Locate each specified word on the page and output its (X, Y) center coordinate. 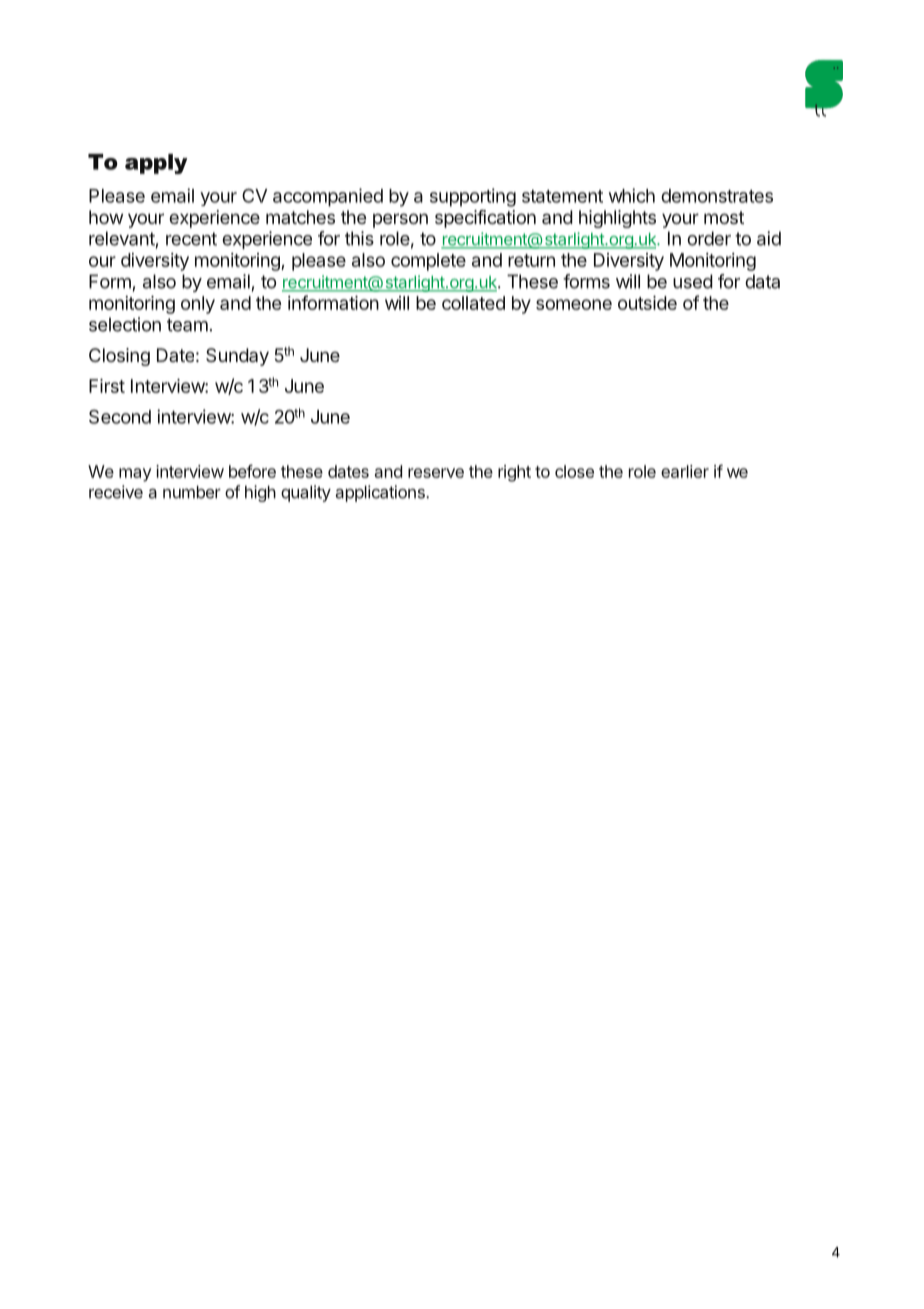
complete (428, 262)
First (107, 386)
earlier (685, 471)
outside (647, 303)
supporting (473, 197)
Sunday (237, 357)
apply (156, 164)
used (693, 281)
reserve (436, 473)
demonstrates (717, 196)
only (198, 305)
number (192, 492)
